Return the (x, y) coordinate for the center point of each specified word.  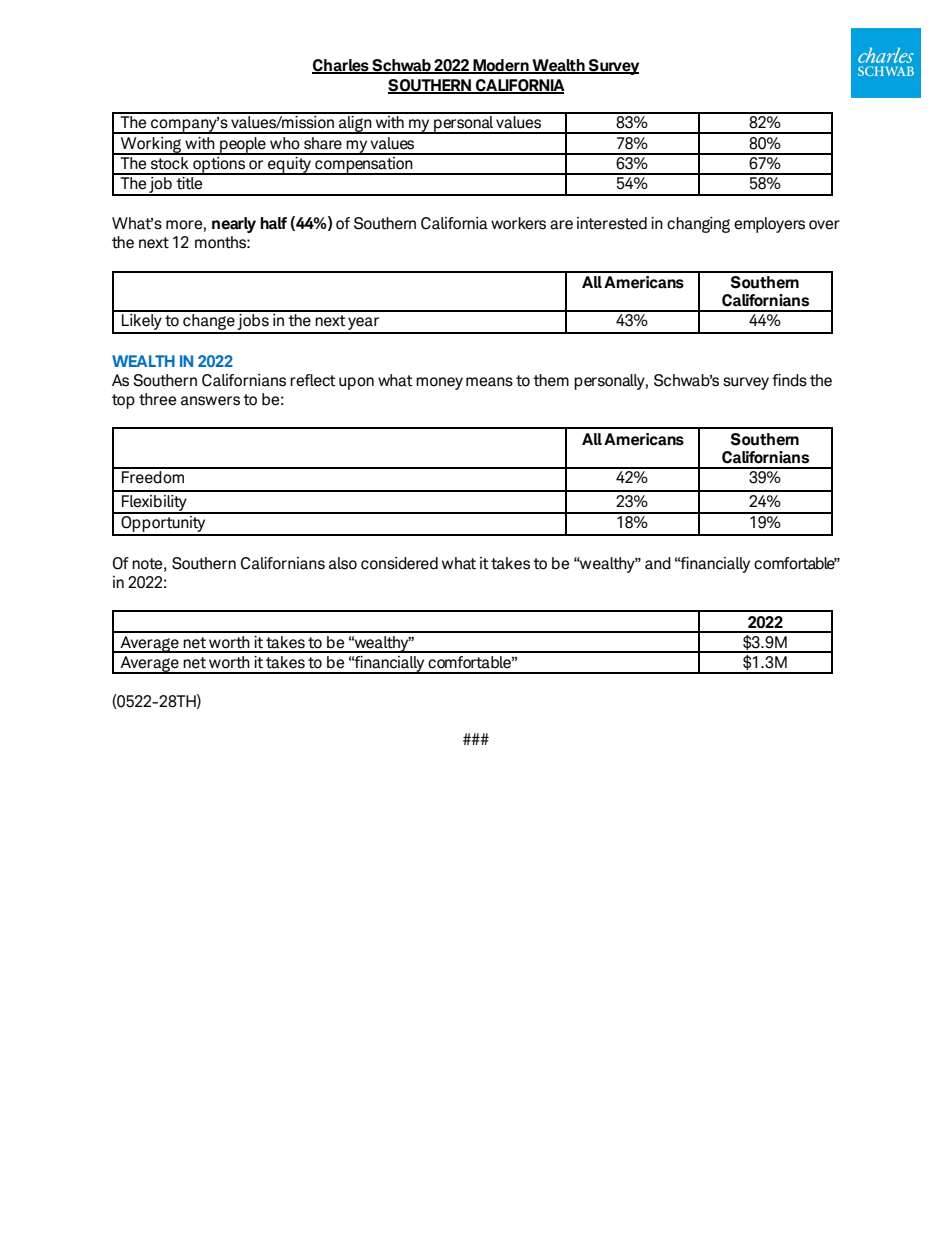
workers (518, 223)
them (551, 380)
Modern (501, 66)
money (439, 383)
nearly (234, 225)
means (489, 382)
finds (789, 380)
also (343, 563)
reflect (313, 380)
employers (769, 225)
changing (698, 225)
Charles (341, 66)
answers (210, 401)
